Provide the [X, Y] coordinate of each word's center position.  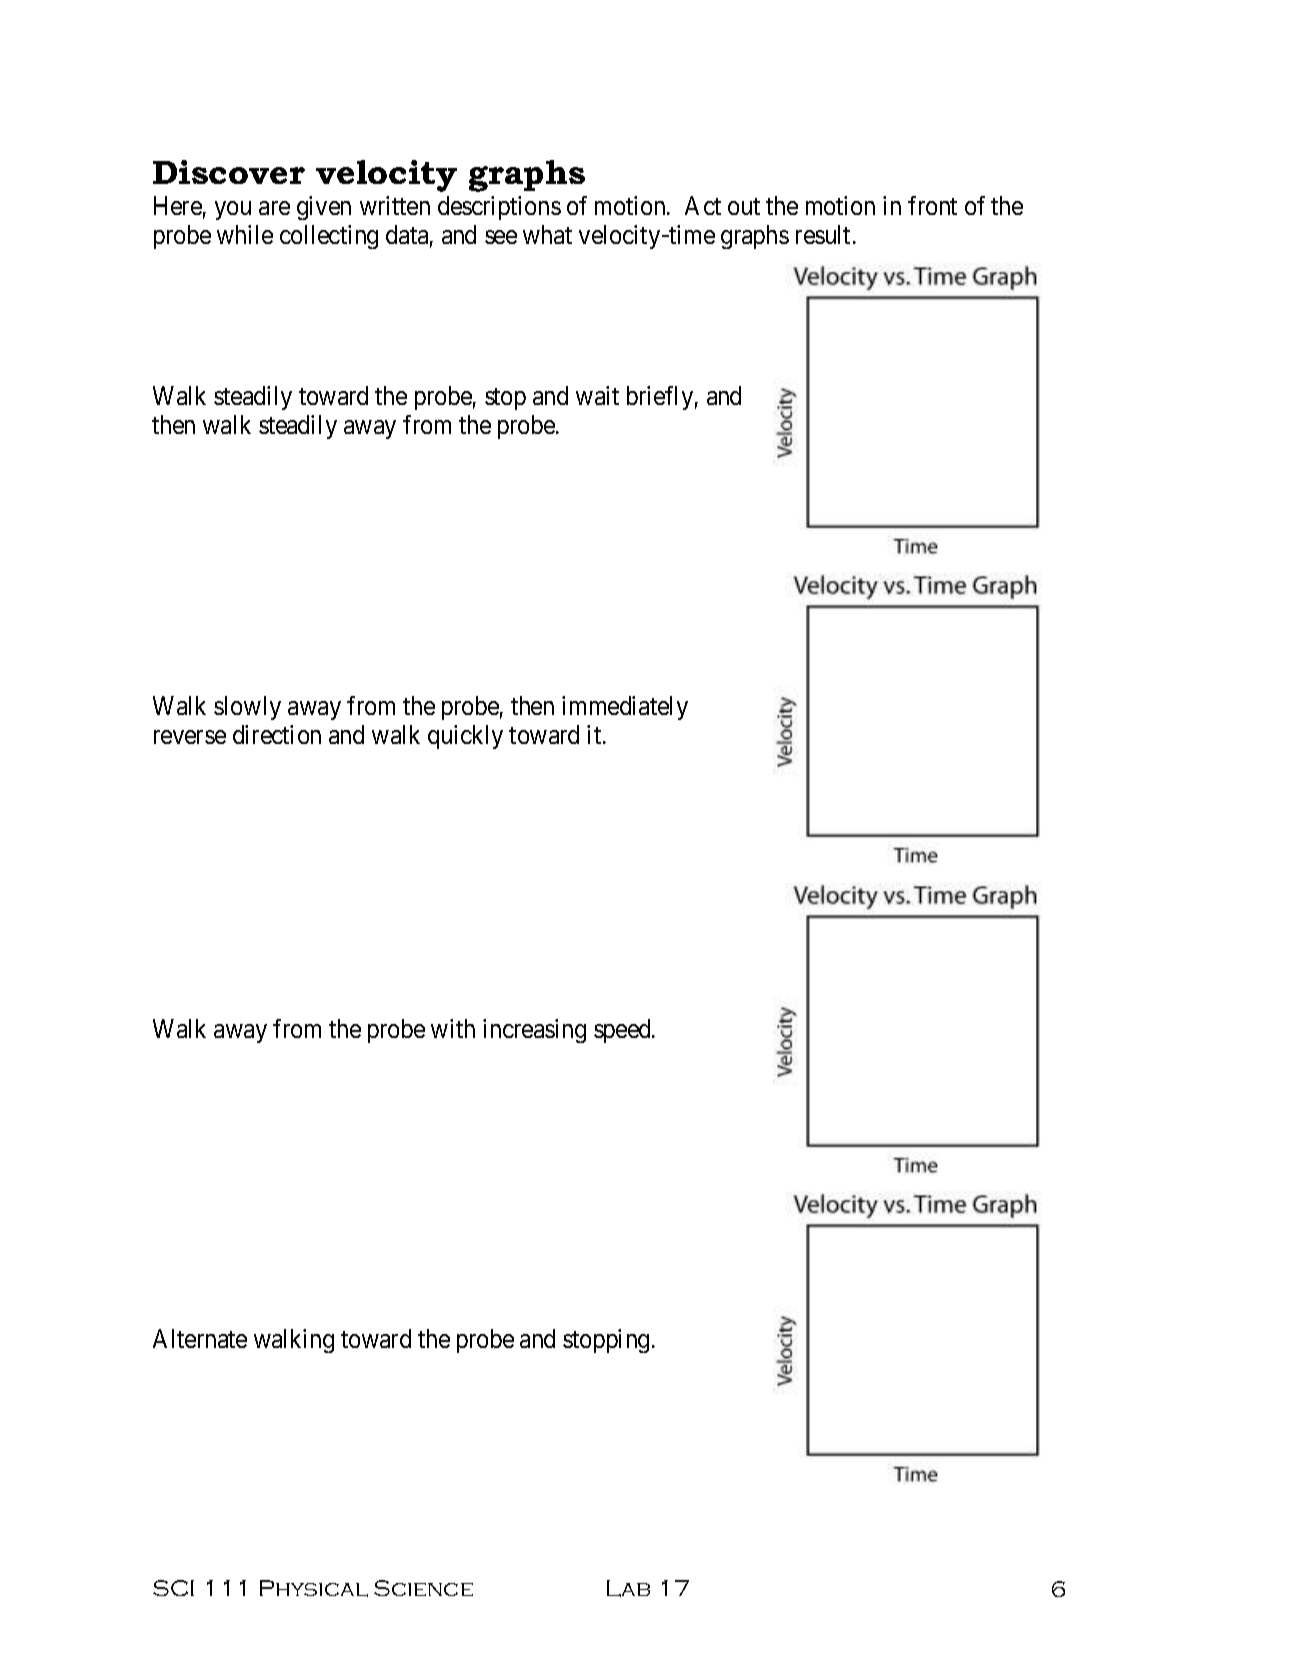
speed [623, 1031]
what [547, 234]
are [274, 208]
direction [277, 734]
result [823, 234]
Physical [314, 1588]
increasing [534, 1031]
